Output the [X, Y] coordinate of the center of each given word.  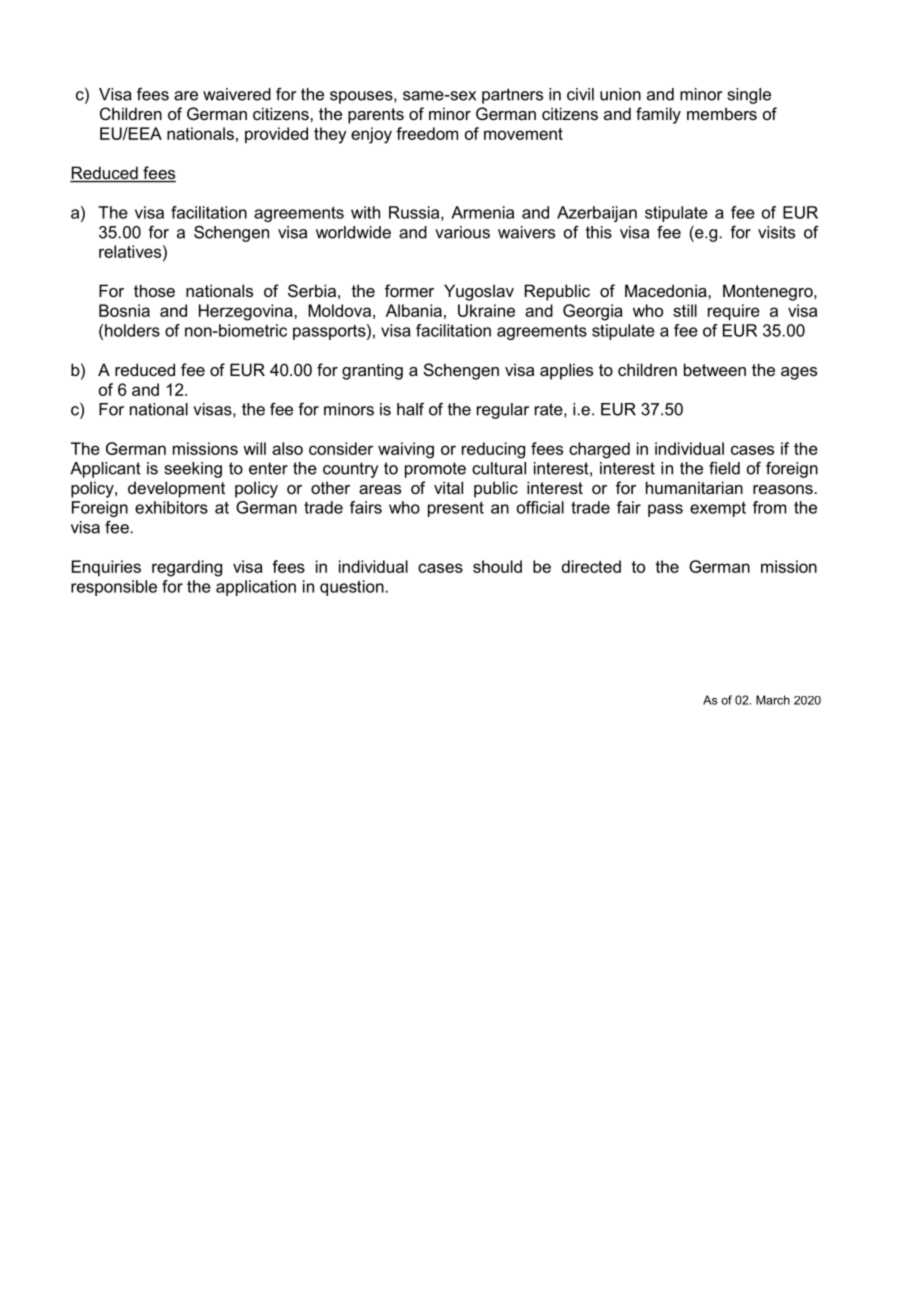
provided [276, 135]
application [256, 588]
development [176, 489]
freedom [427, 133]
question [352, 588]
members [722, 113]
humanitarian [694, 487]
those [154, 290]
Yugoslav [479, 292]
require [734, 312]
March [773, 700]
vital [448, 487]
